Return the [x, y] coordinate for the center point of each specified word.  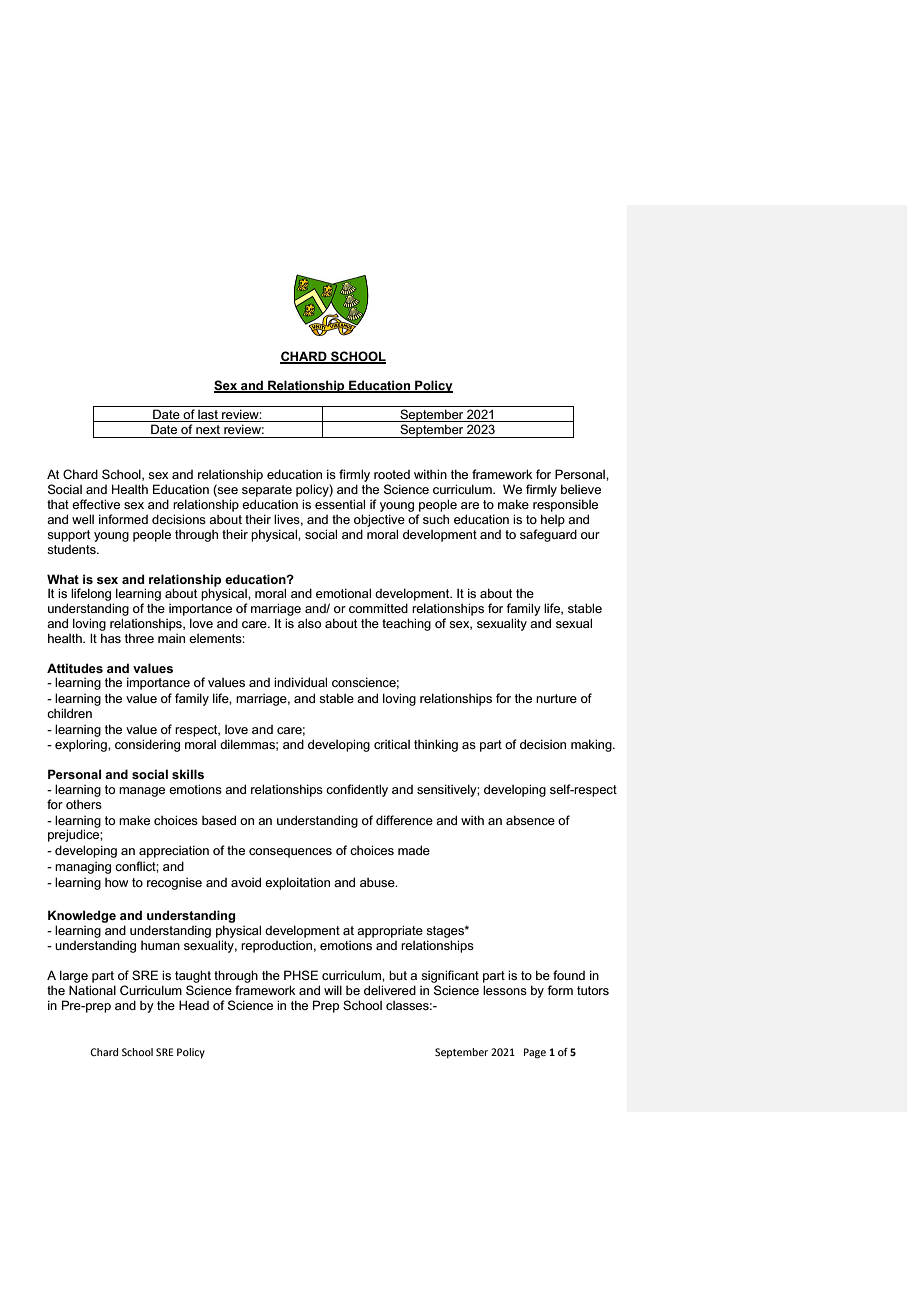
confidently [357, 790]
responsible [565, 505]
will [333, 990]
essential [340, 504]
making [592, 745]
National [92, 990]
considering [147, 745]
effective [96, 504]
